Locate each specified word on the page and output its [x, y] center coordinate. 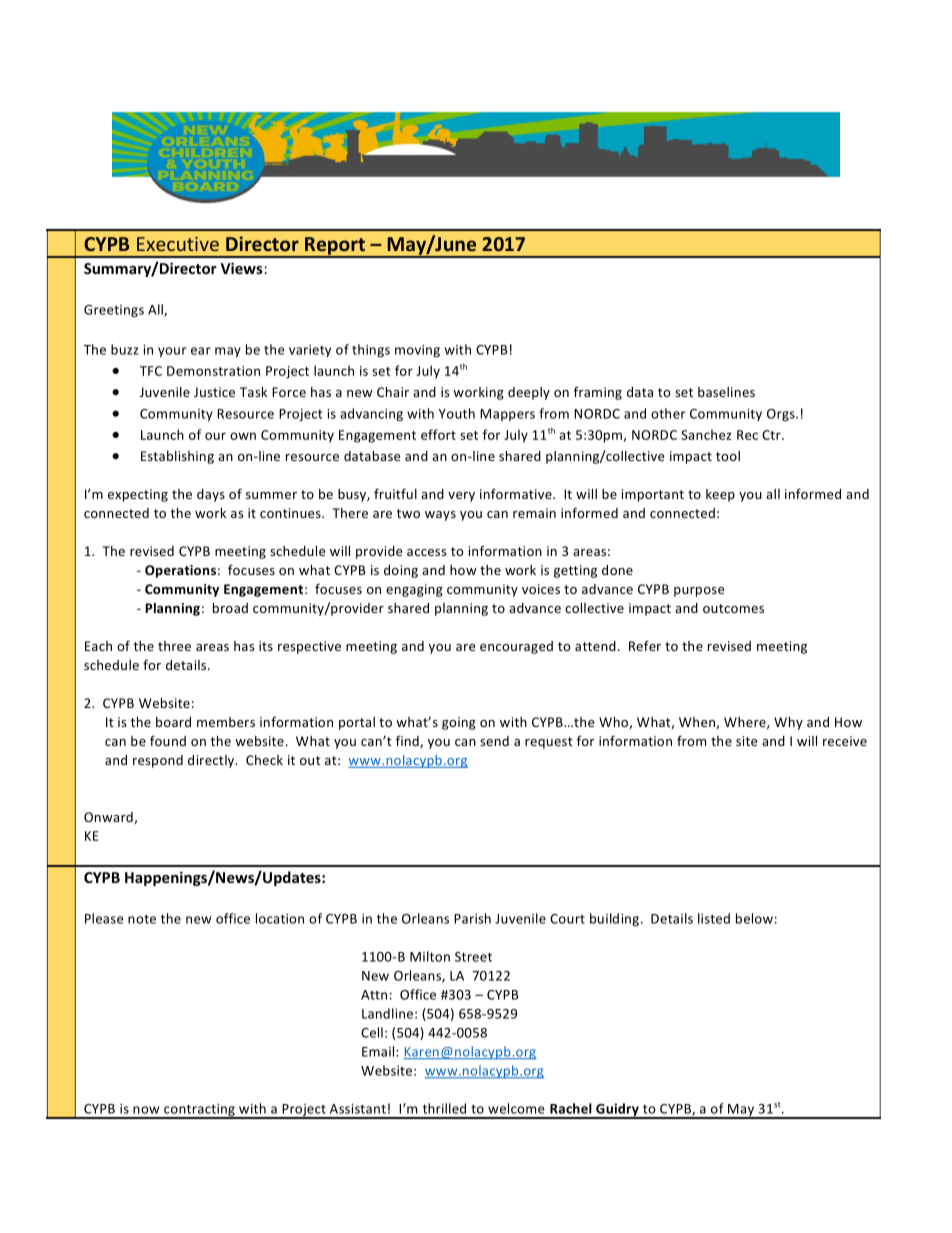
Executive [178, 244]
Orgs [782, 415]
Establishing [177, 457]
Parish [472, 918]
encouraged [516, 647]
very [461, 497]
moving [417, 351]
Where [746, 723]
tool [728, 456]
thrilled [444, 1108]
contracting [199, 1111]
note [142, 919]
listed [714, 918]
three [174, 646]
